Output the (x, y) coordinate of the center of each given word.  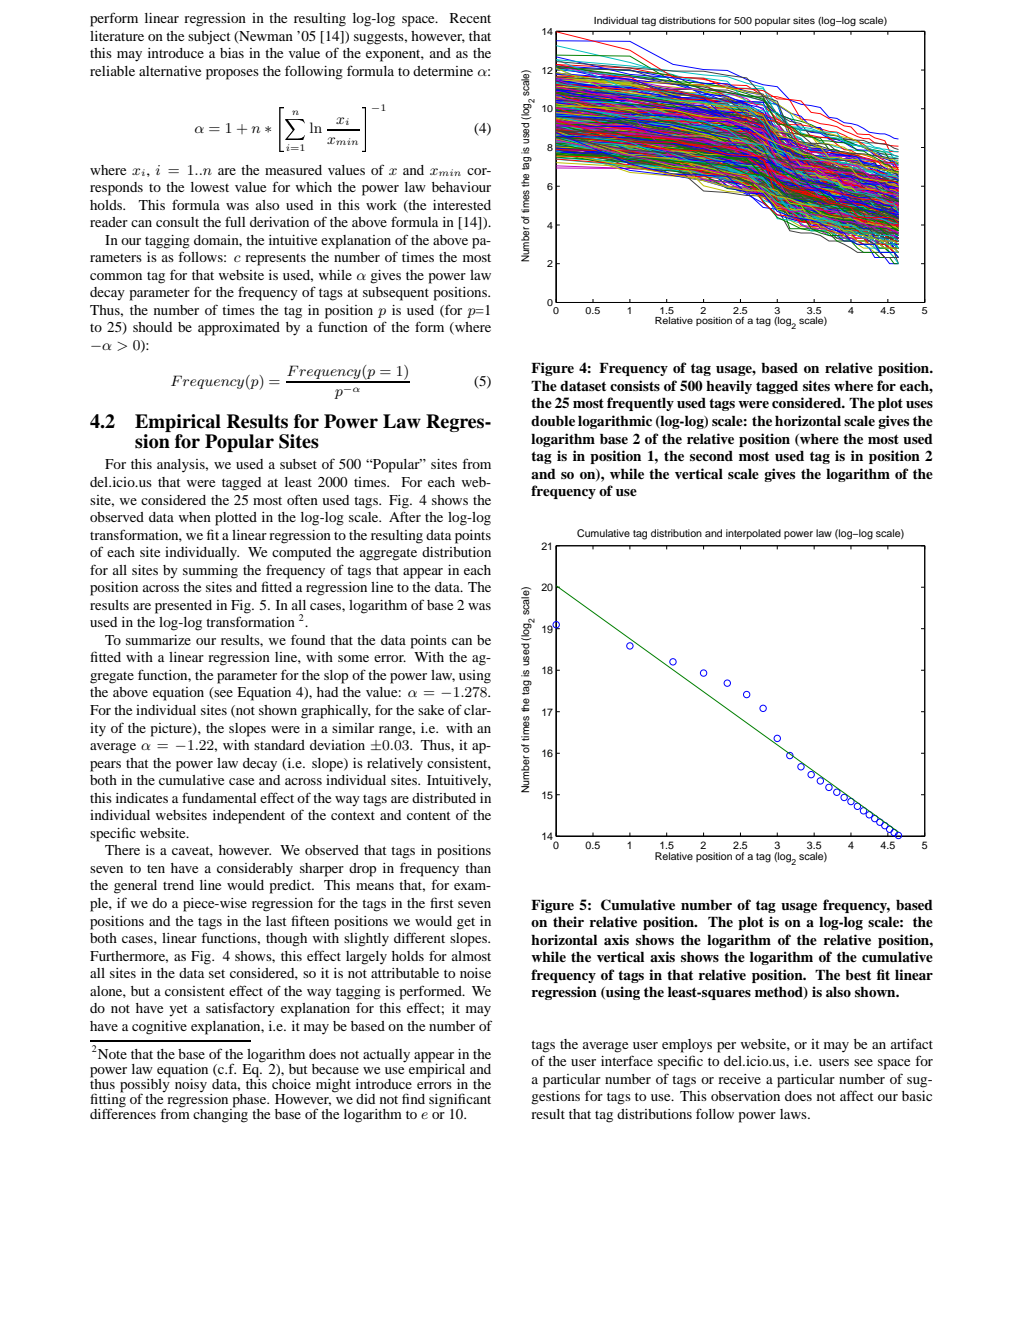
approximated (239, 329)
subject (209, 38)
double (553, 421)
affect (857, 1095)
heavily (729, 387)
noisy (191, 1086)
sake (431, 710)
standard (279, 745)
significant (460, 1101)
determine (443, 71)
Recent (470, 18)
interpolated (753, 534)
